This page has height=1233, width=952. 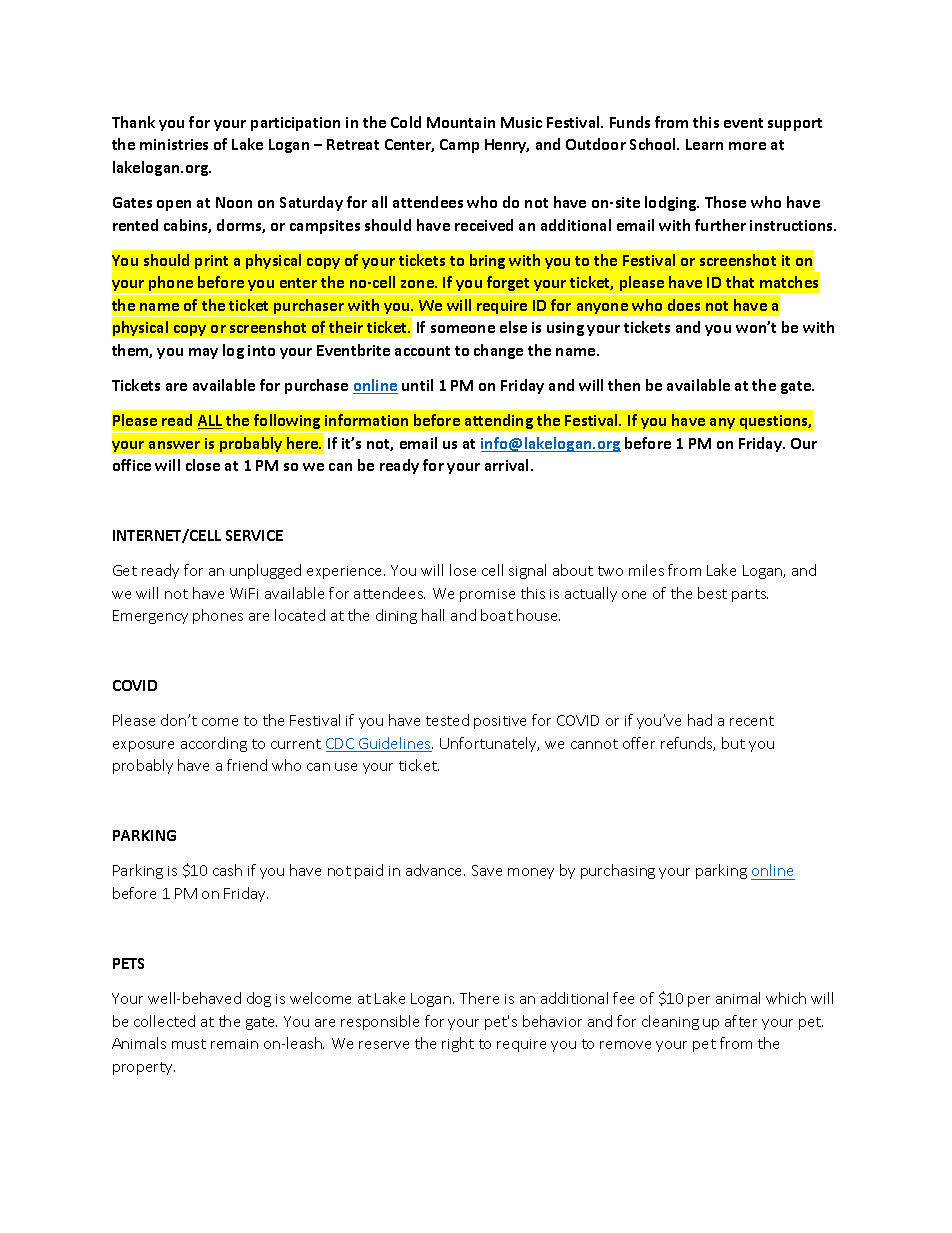 I want to click on promise, so click(x=487, y=595).
